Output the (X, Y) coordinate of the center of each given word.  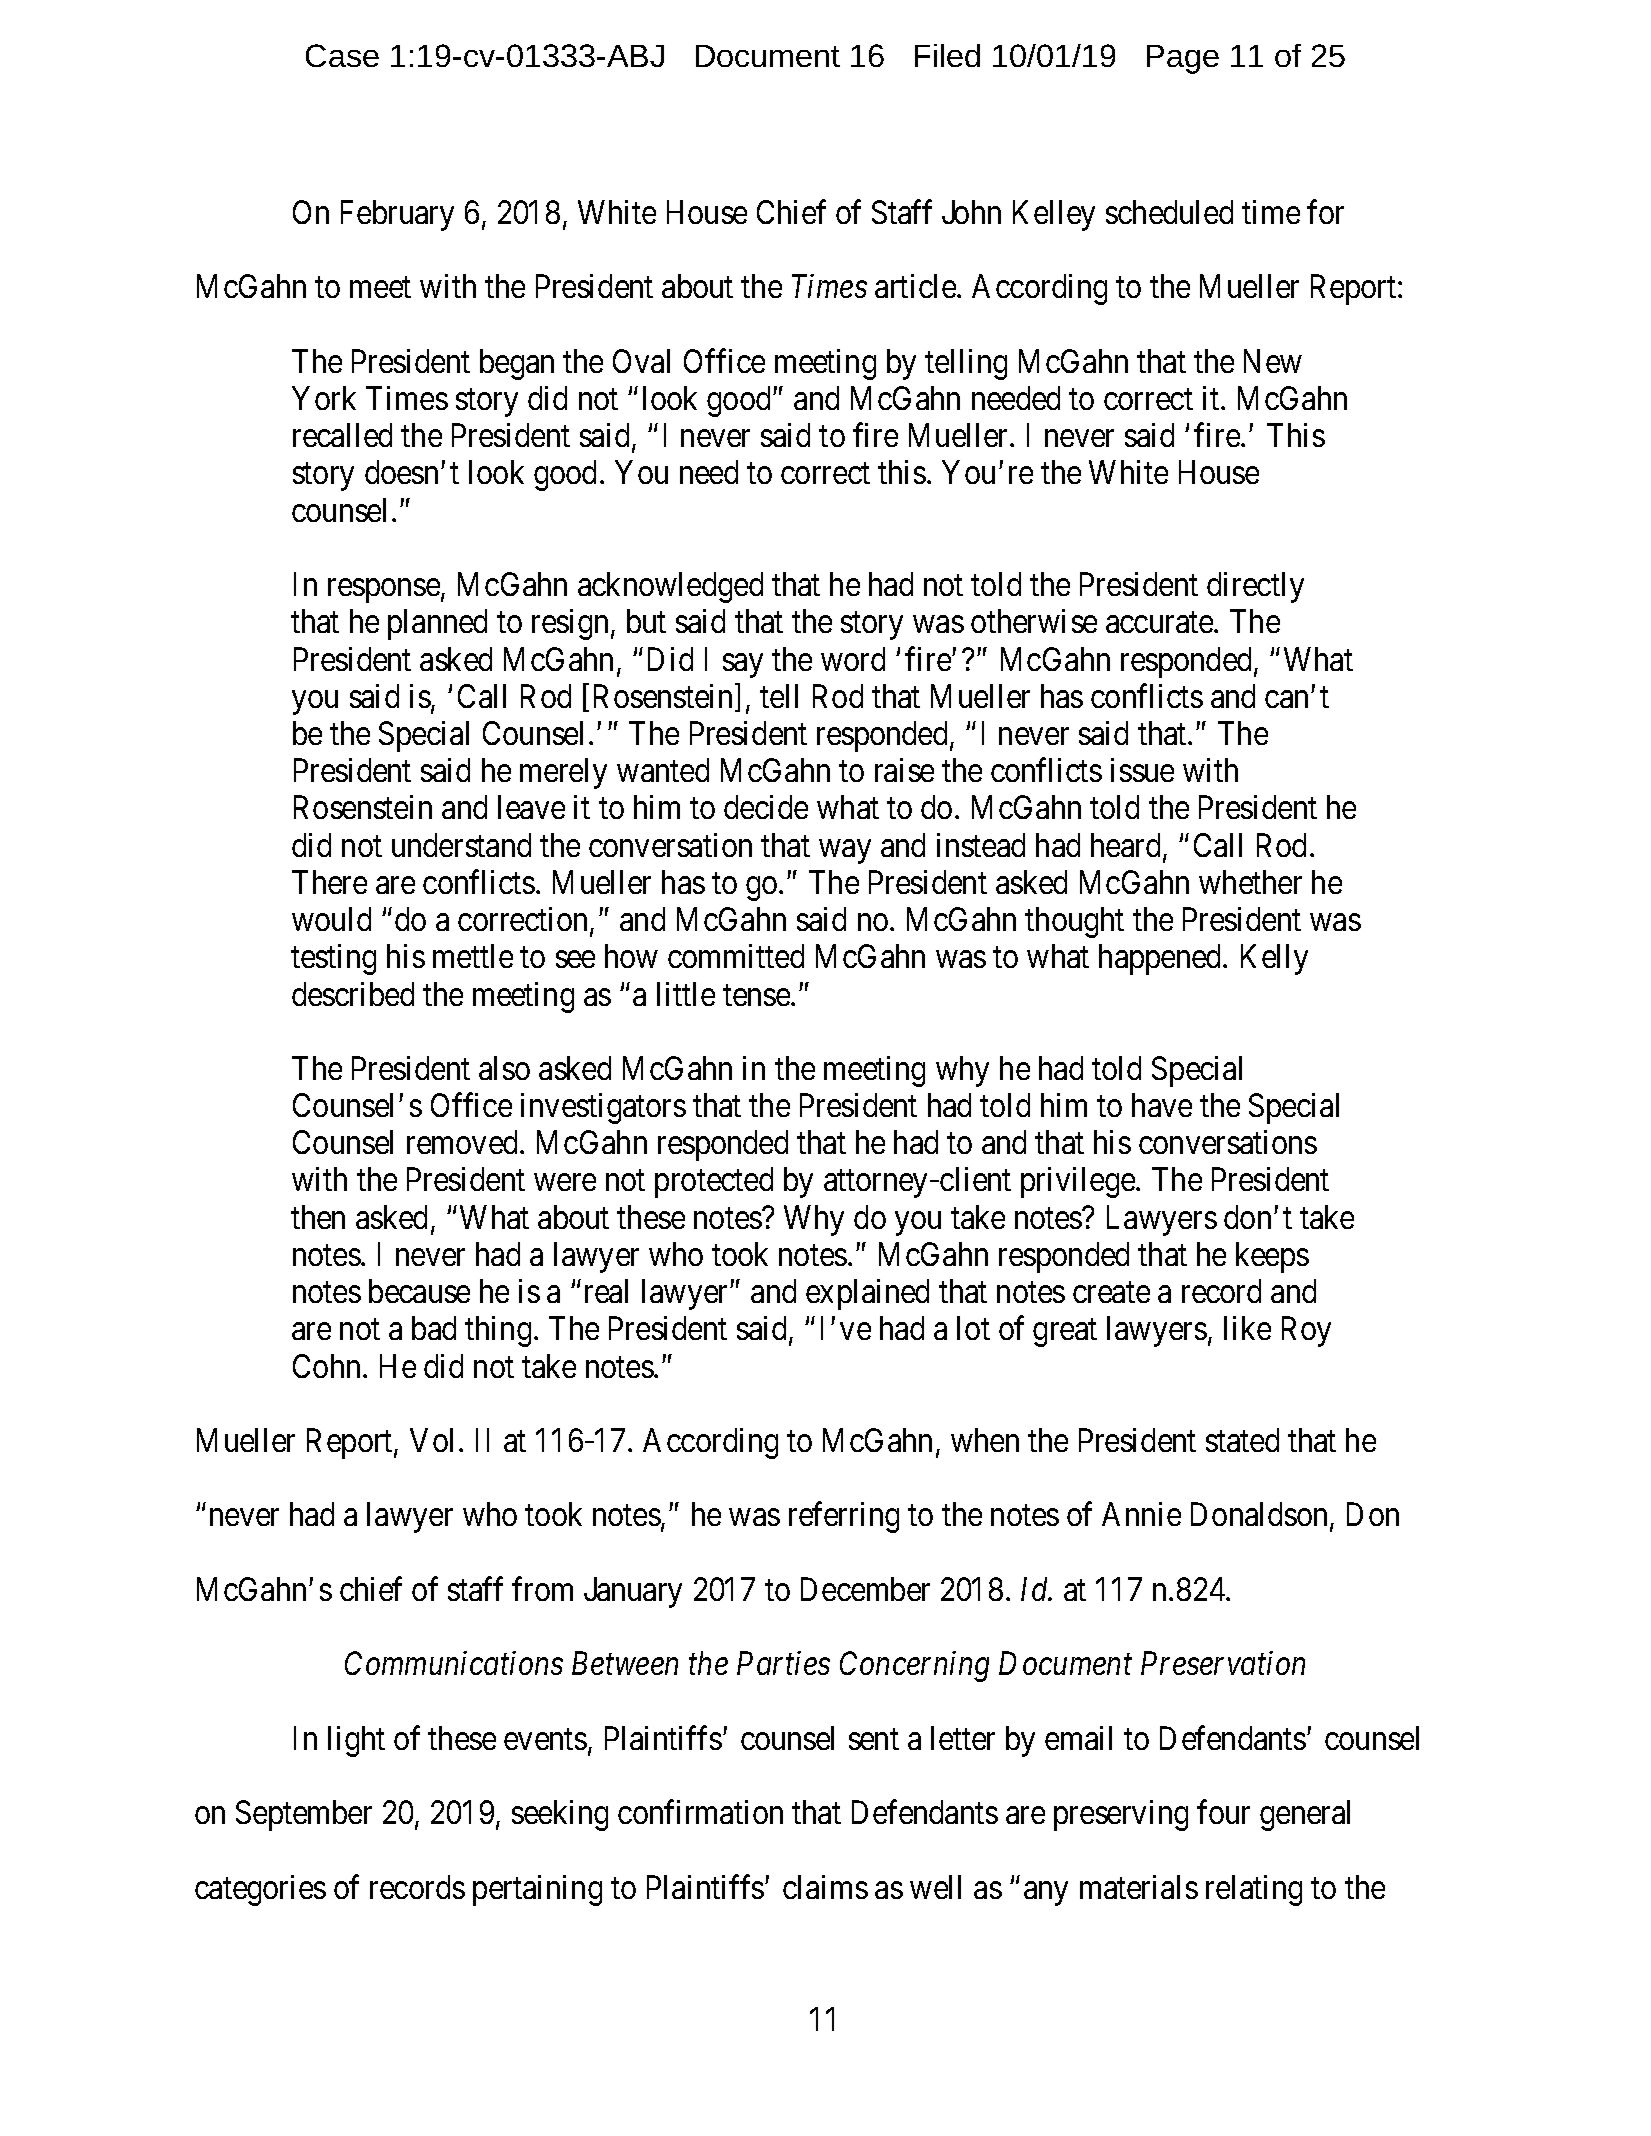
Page (1183, 59)
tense (756, 995)
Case (342, 55)
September (304, 1815)
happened (1161, 959)
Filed (947, 55)
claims (825, 1887)
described (353, 994)
